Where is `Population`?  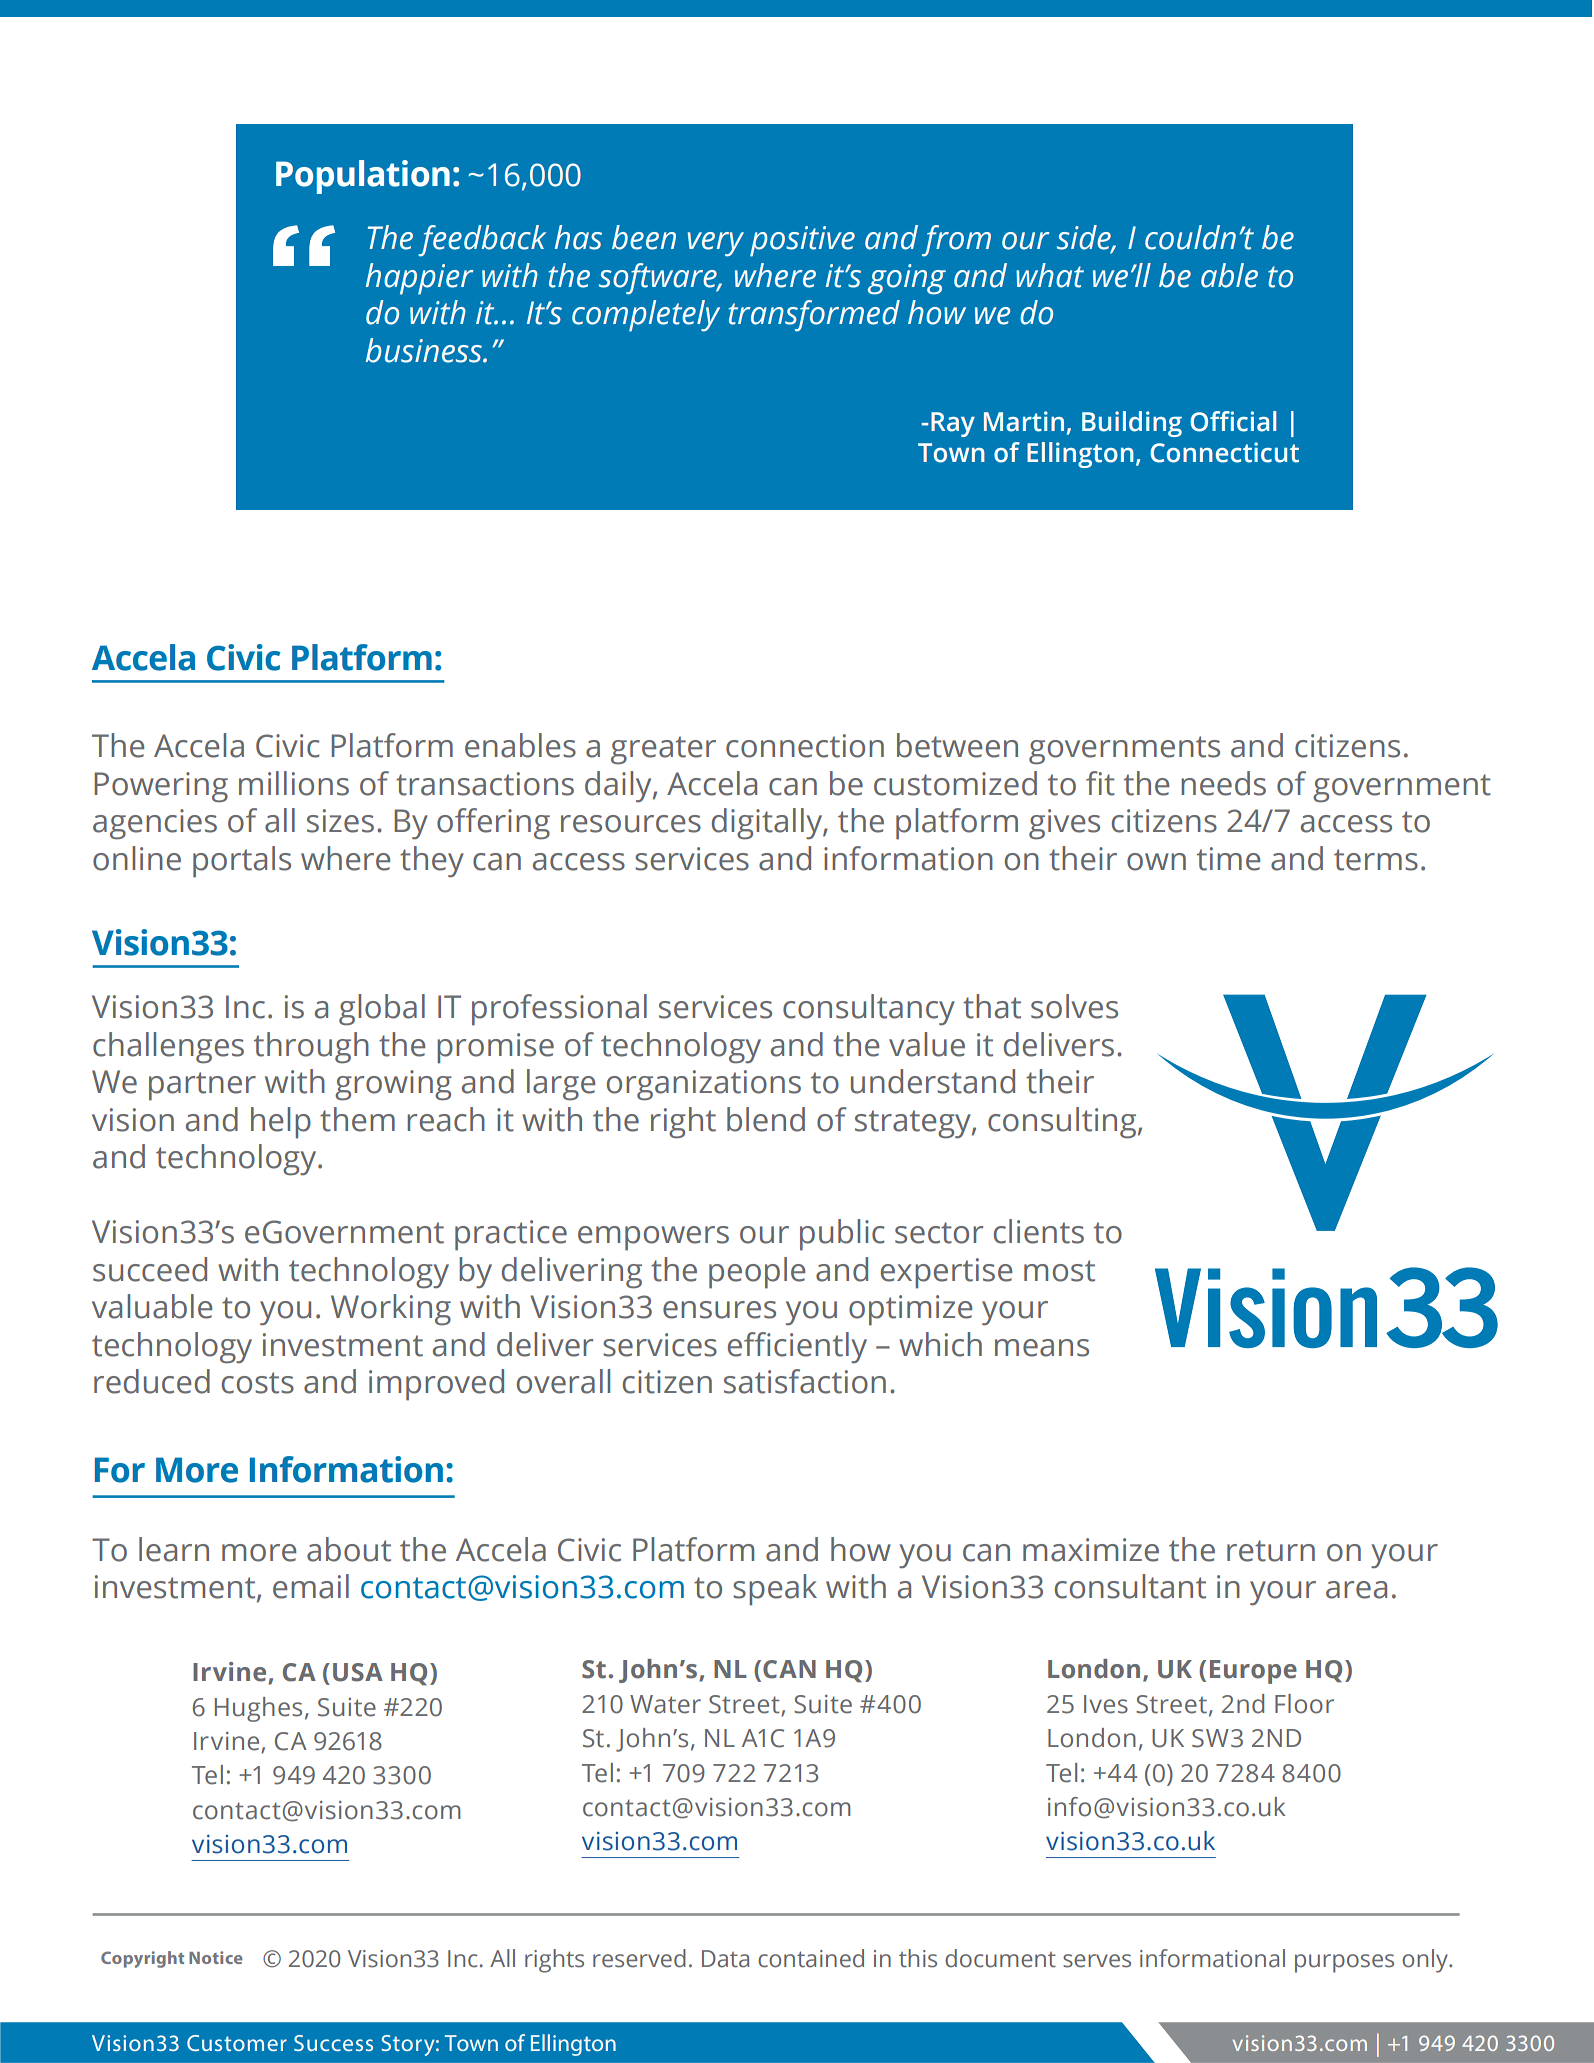 Population is located at coordinates (363, 177).
